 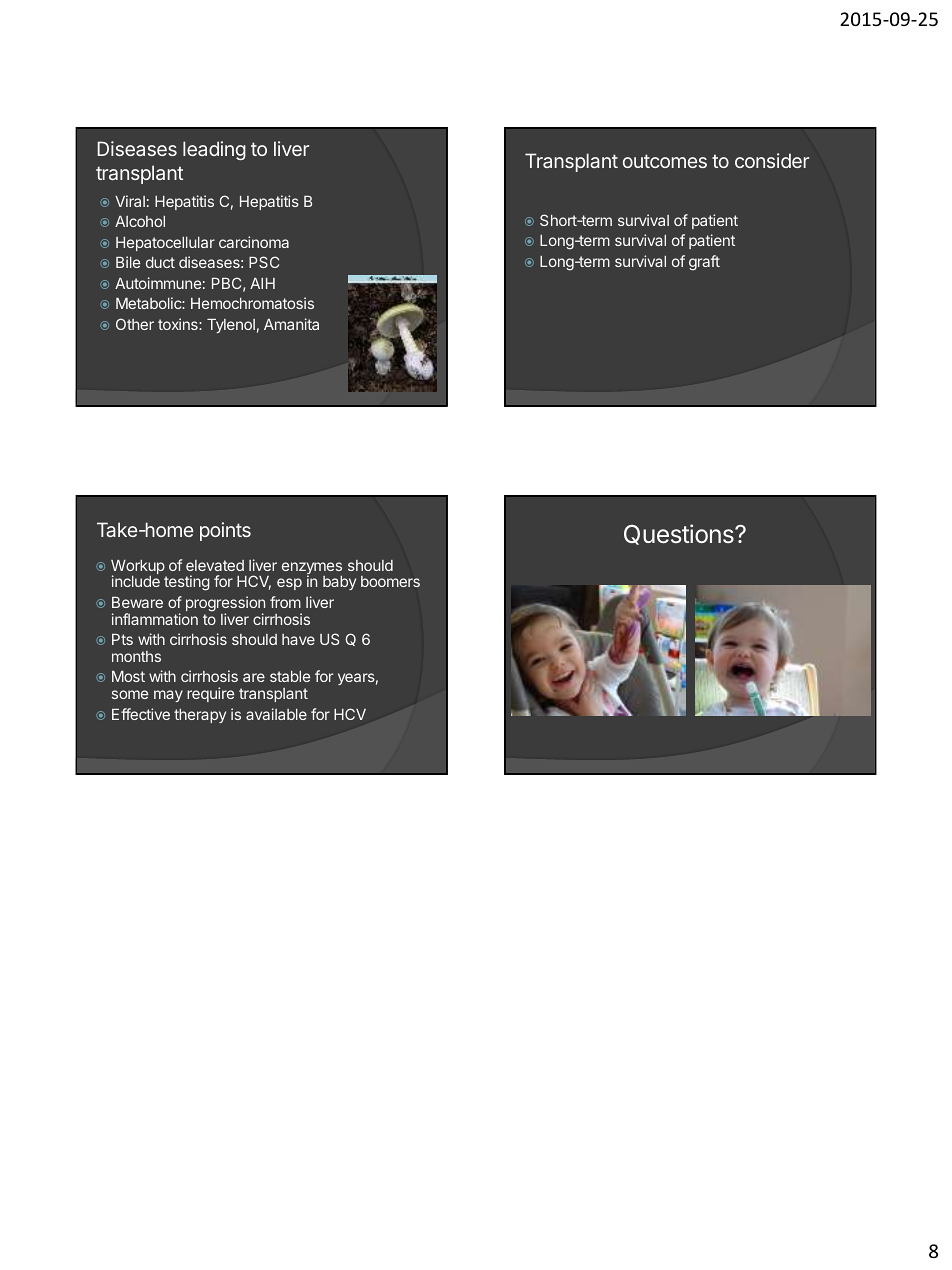 What do you see at coordinates (390, 581) in the page?
I see `boomers` at bounding box center [390, 581].
